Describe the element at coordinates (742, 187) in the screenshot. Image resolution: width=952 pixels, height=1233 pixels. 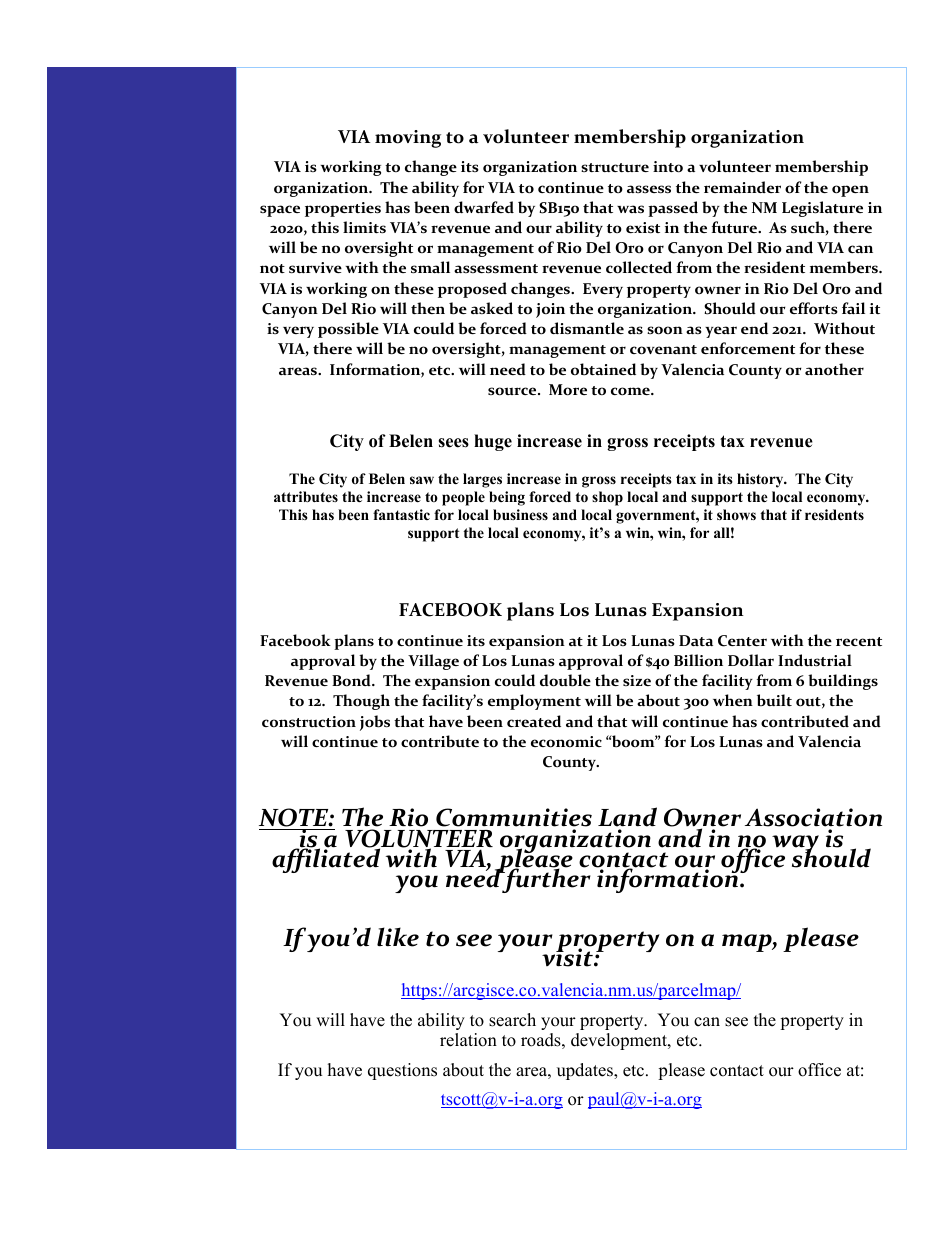
I see `remainder` at that location.
